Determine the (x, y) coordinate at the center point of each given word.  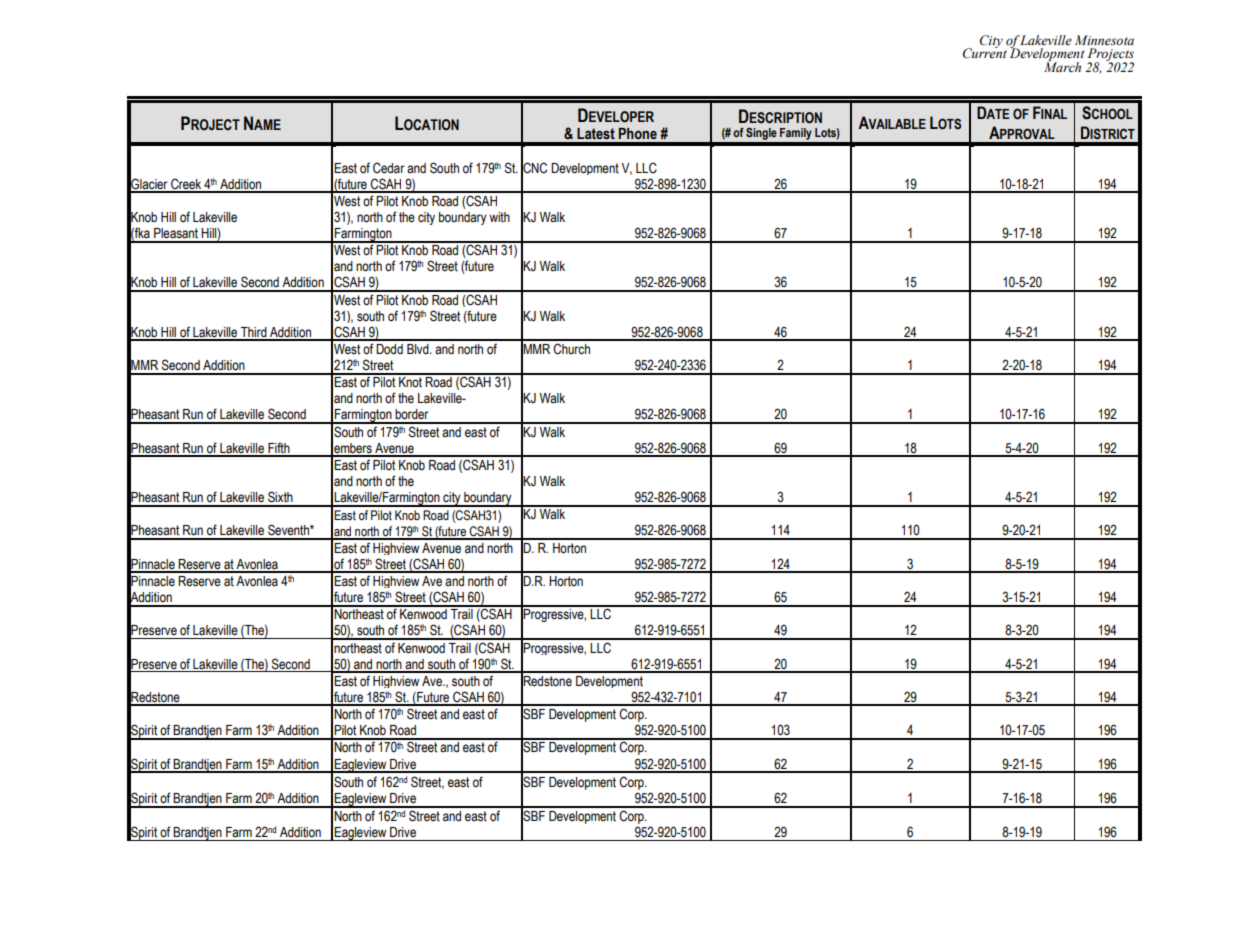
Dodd (389, 349)
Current (985, 52)
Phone (638, 134)
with (499, 217)
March (1062, 66)
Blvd (419, 349)
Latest (596, 134)
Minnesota (1104, 40)
